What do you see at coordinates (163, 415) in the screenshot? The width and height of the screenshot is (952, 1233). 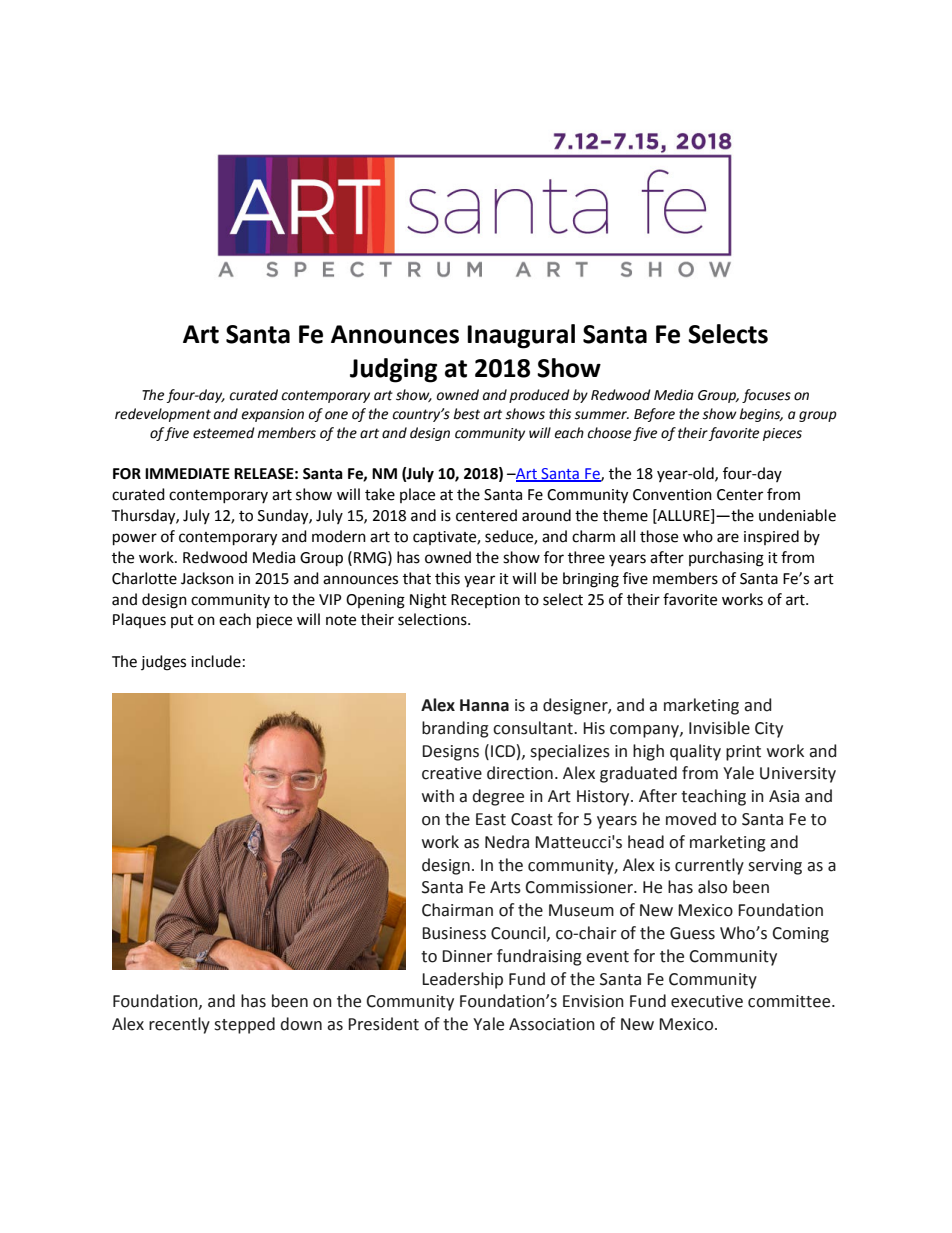 I see `redevelopment` at bounding box center [163, 415].
